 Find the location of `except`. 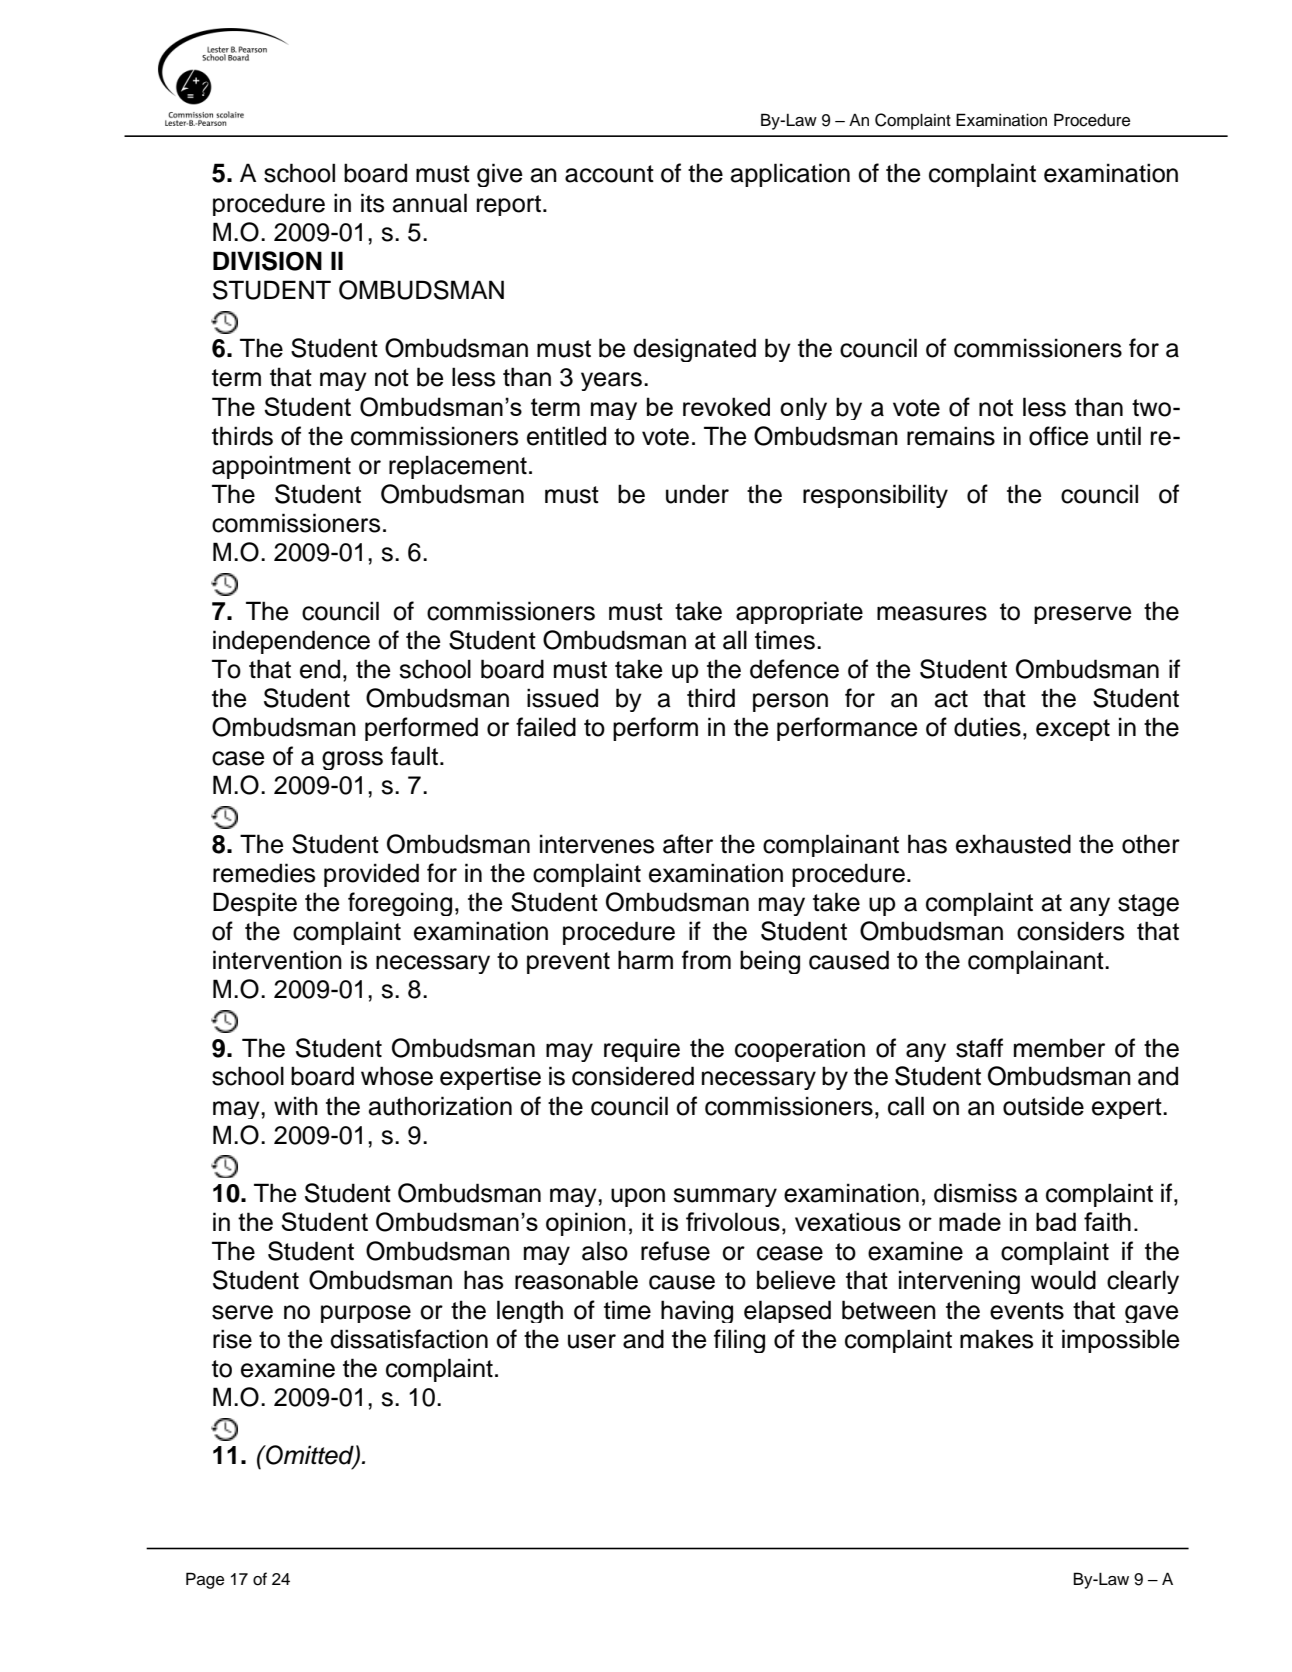

except is located at coordinates (1073, 730).
